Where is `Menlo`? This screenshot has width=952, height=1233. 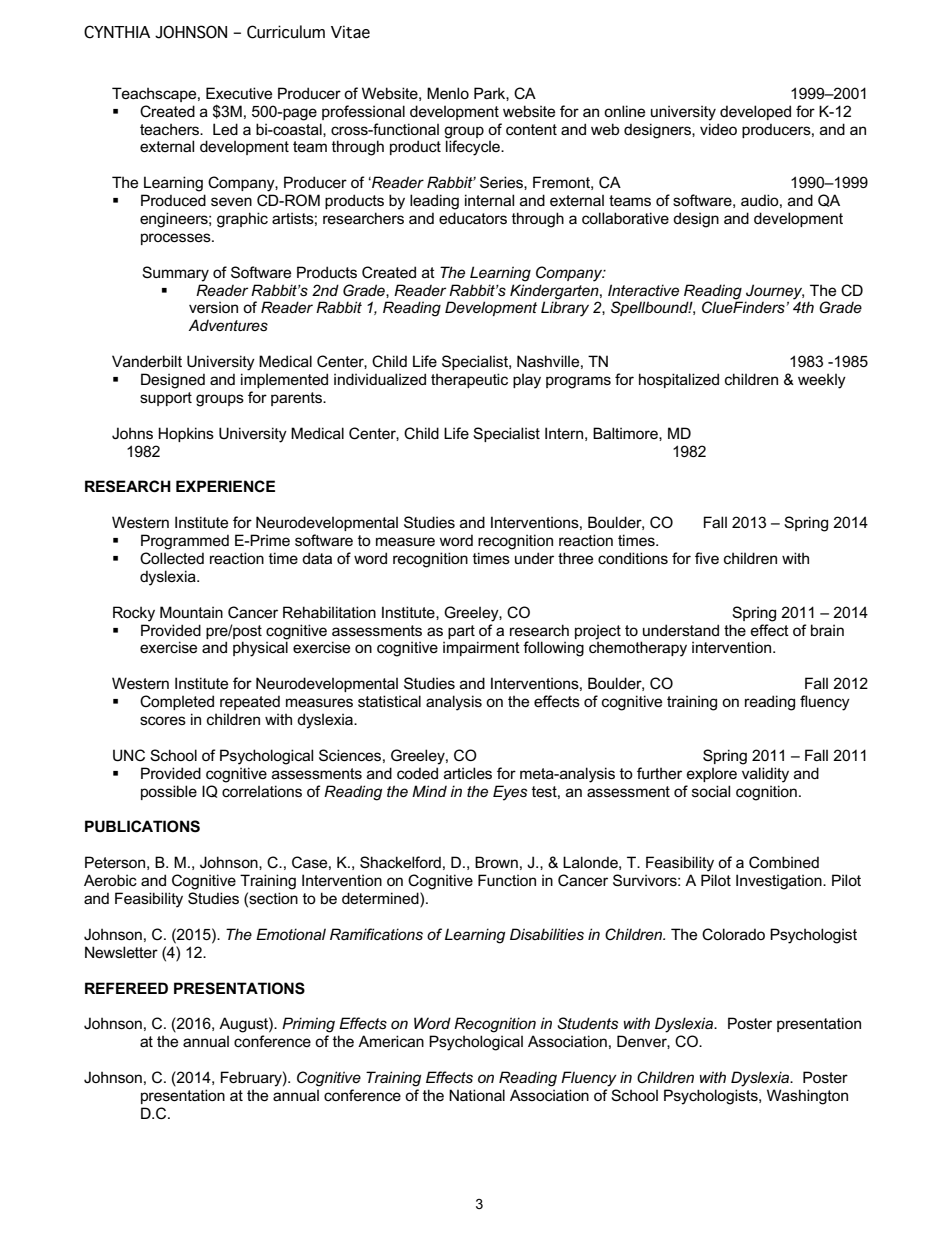
Menlo is located at coordinates (448, 93).
